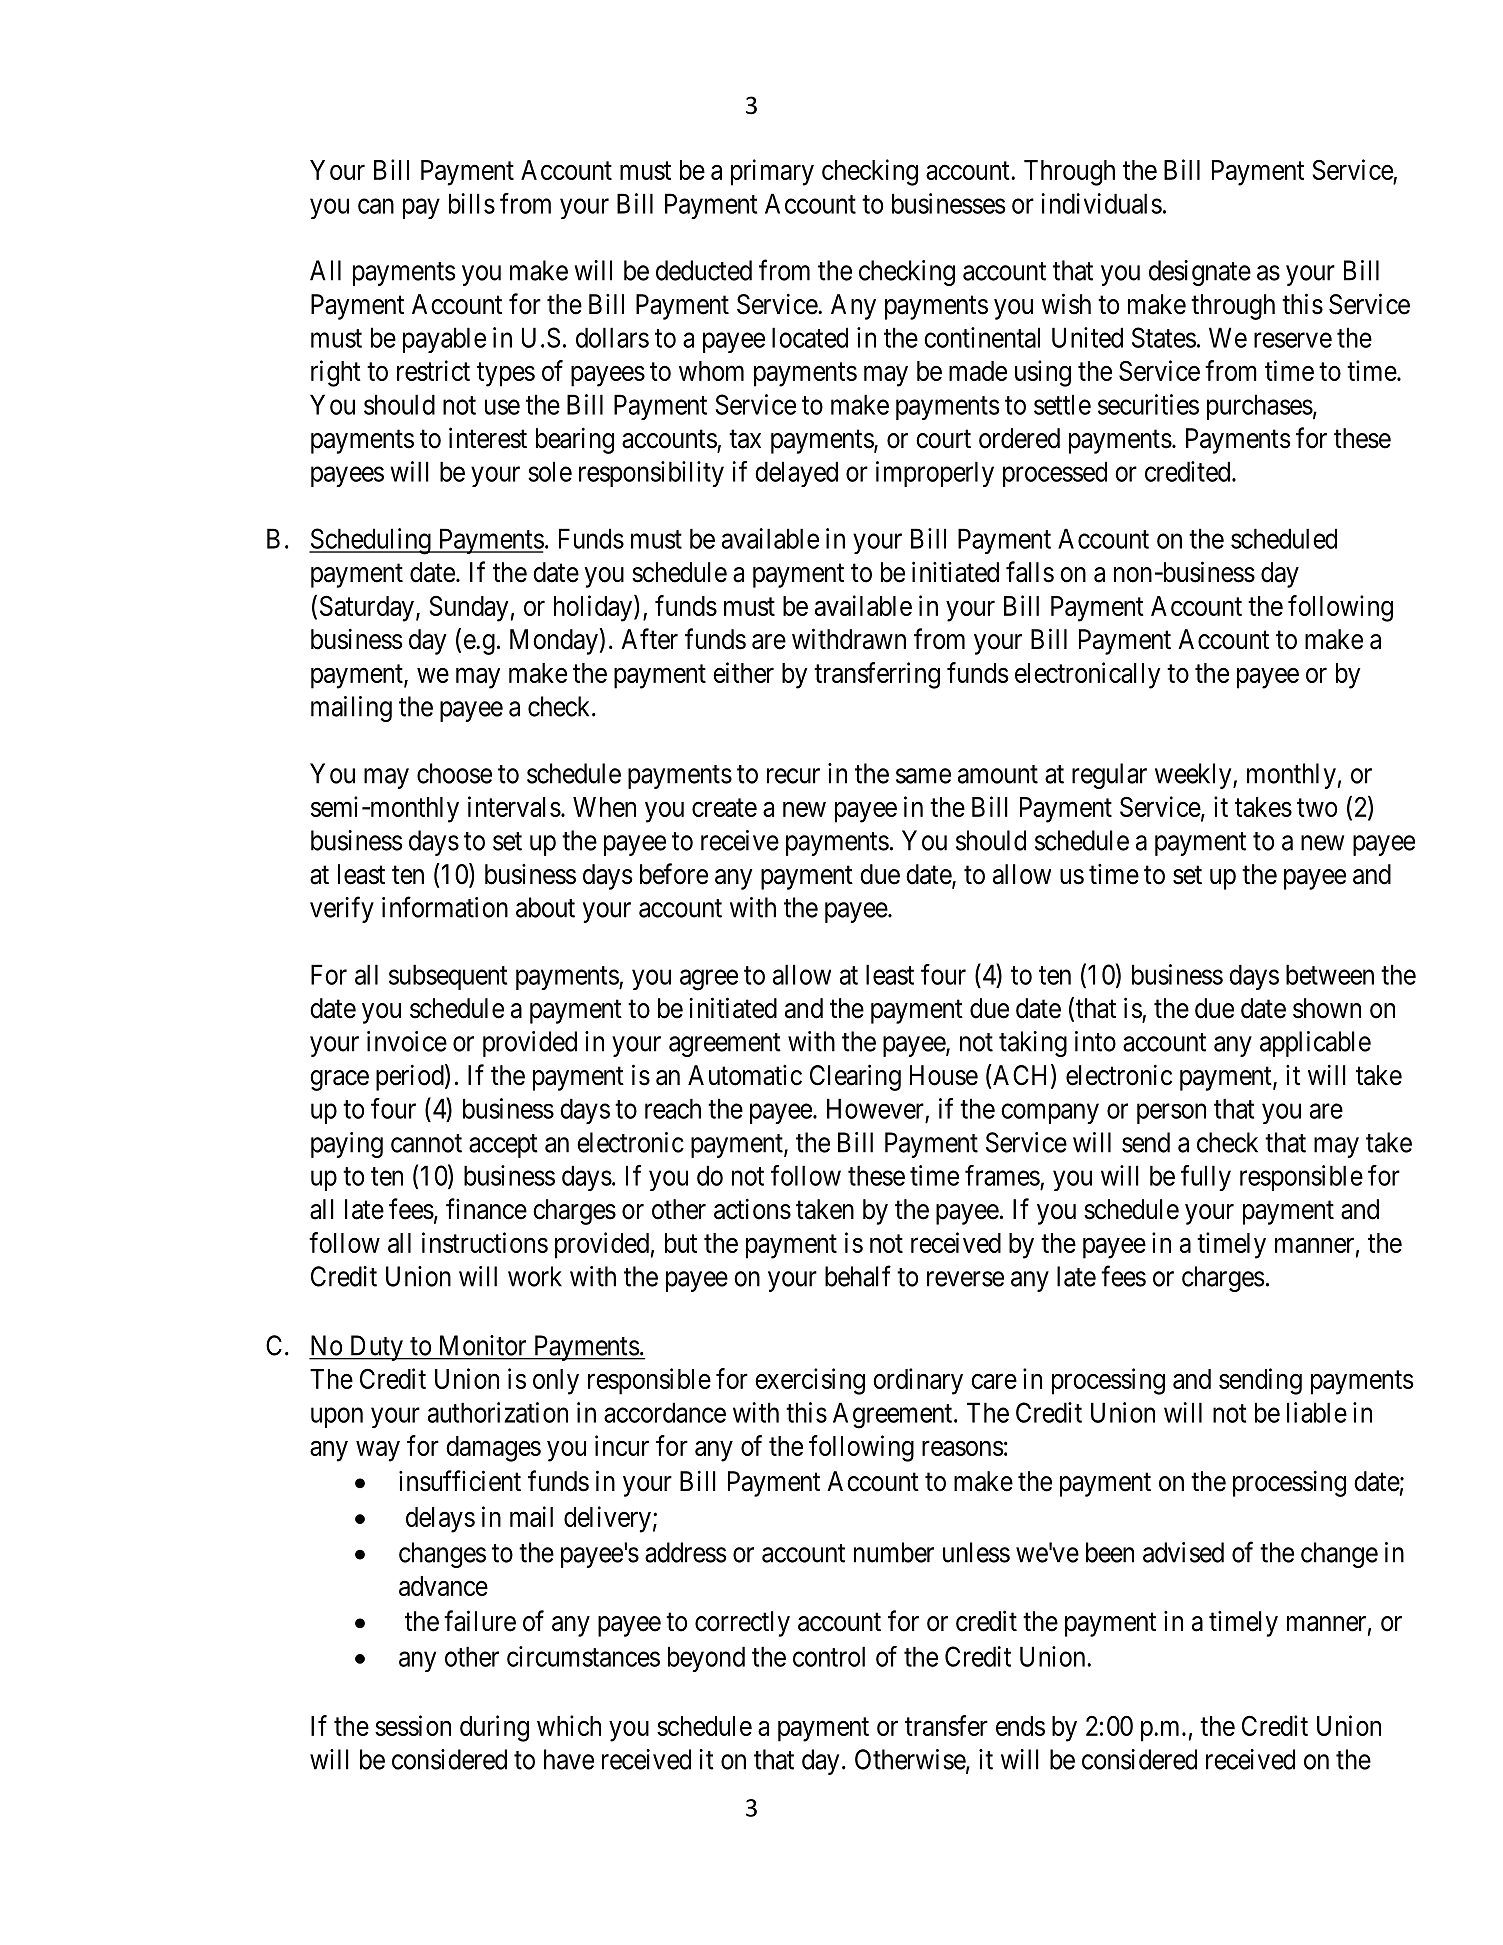  Describe the element at coordinates (772, 172) in the page. I see `primary` at that location.
